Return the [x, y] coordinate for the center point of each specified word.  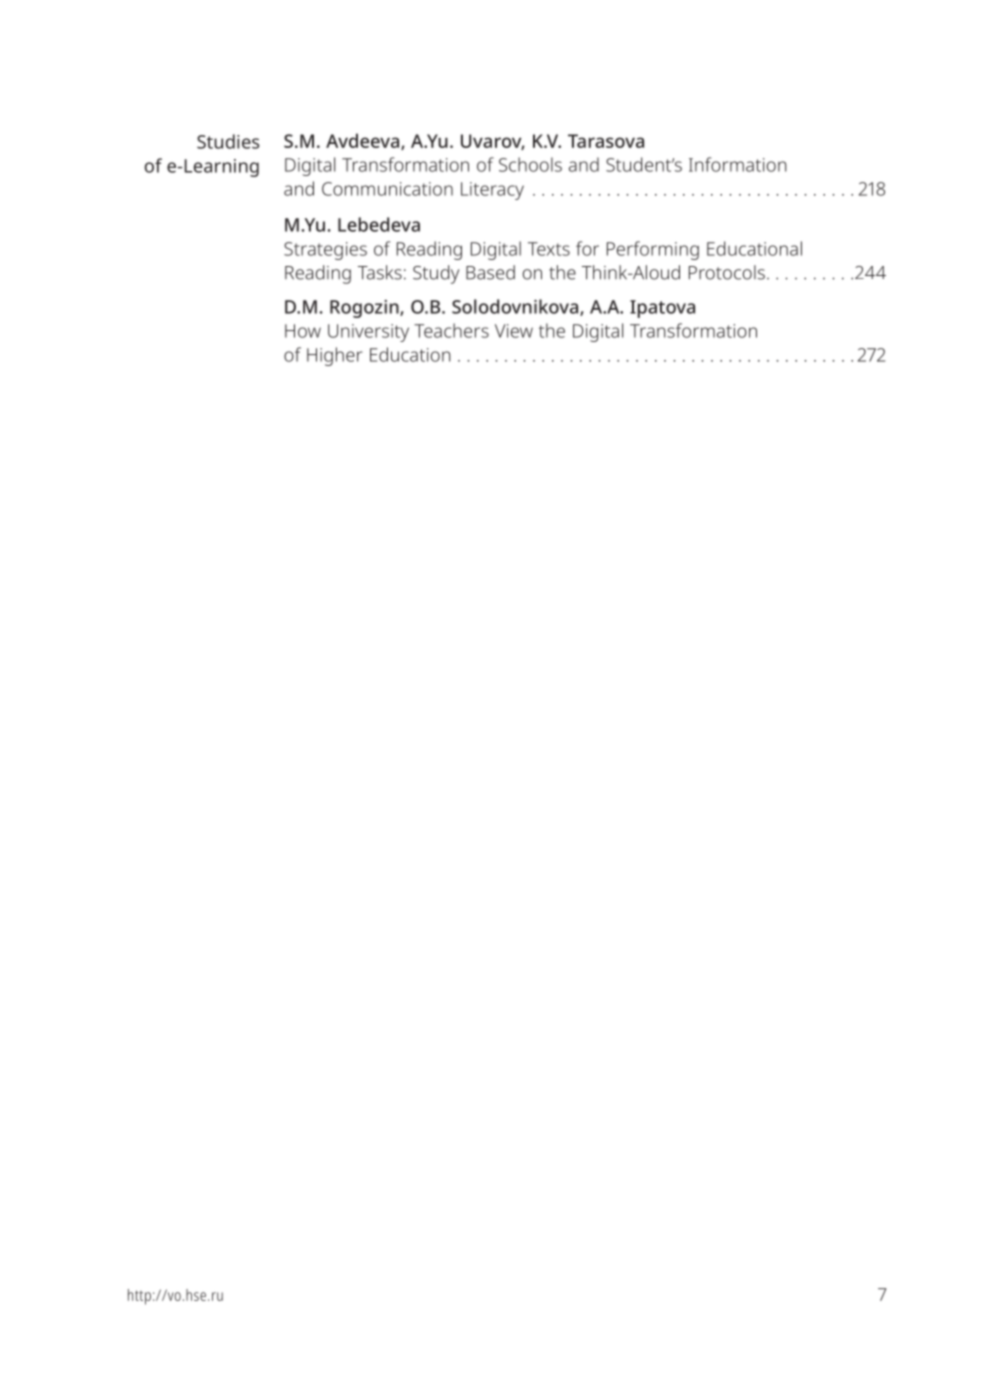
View [514, 331]
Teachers [451, 330]
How [303, 331]
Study [436, 274]
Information [738, 164]
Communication [387, 189]
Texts [549, 249]
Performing [653, 250]
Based [490, 272]
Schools [530, 164]
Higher [335, 356]
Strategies [325, 251]
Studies [228, 141]
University [368, 333]
